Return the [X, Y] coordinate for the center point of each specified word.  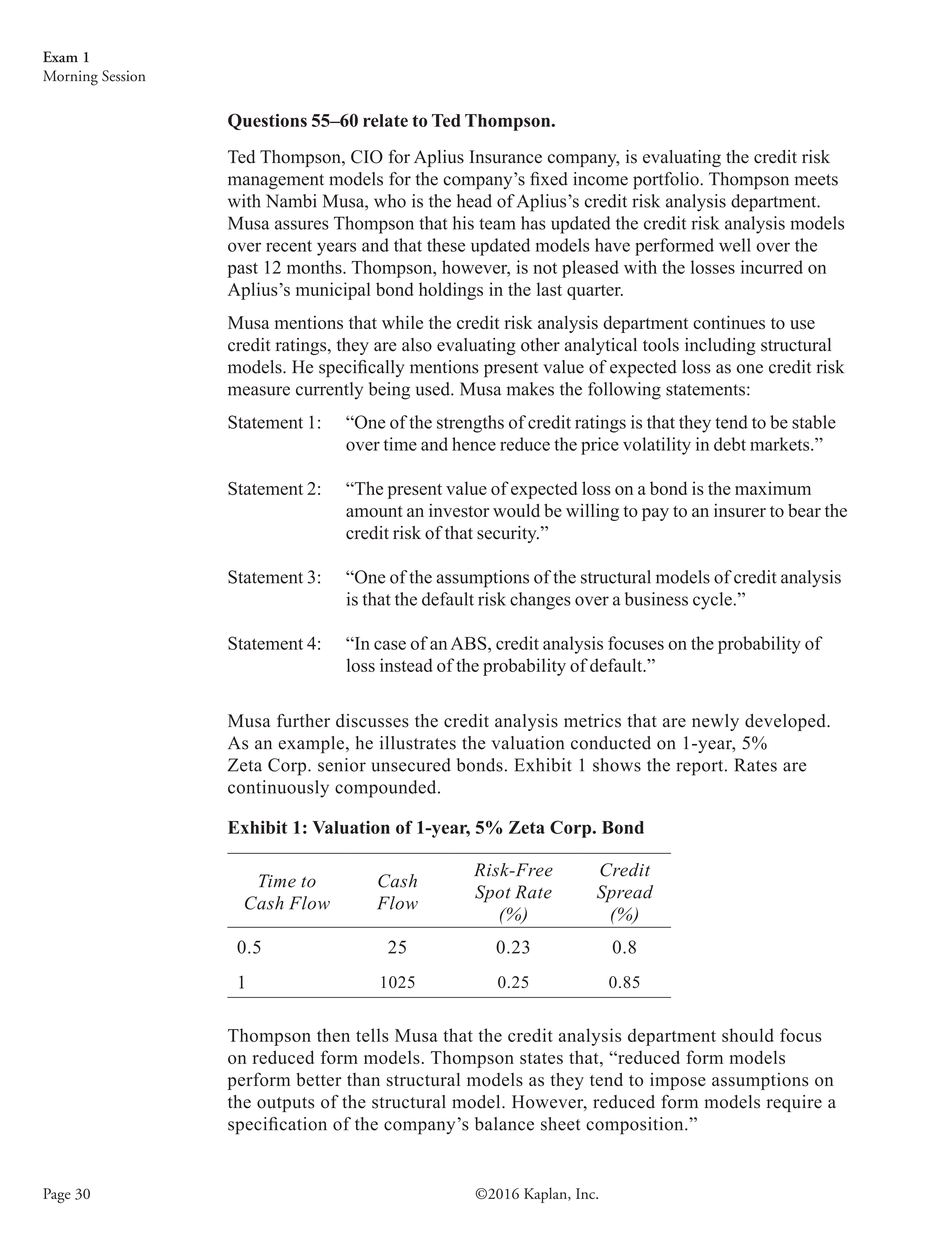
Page [57, 1195]
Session [123, 76]
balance [504, 1124]
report [701, 768]
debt [730, 444]
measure [259, 391]
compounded [387, 789]
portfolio [667, 181]
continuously [278, 789]
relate [385, 120]
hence [474, 444]
